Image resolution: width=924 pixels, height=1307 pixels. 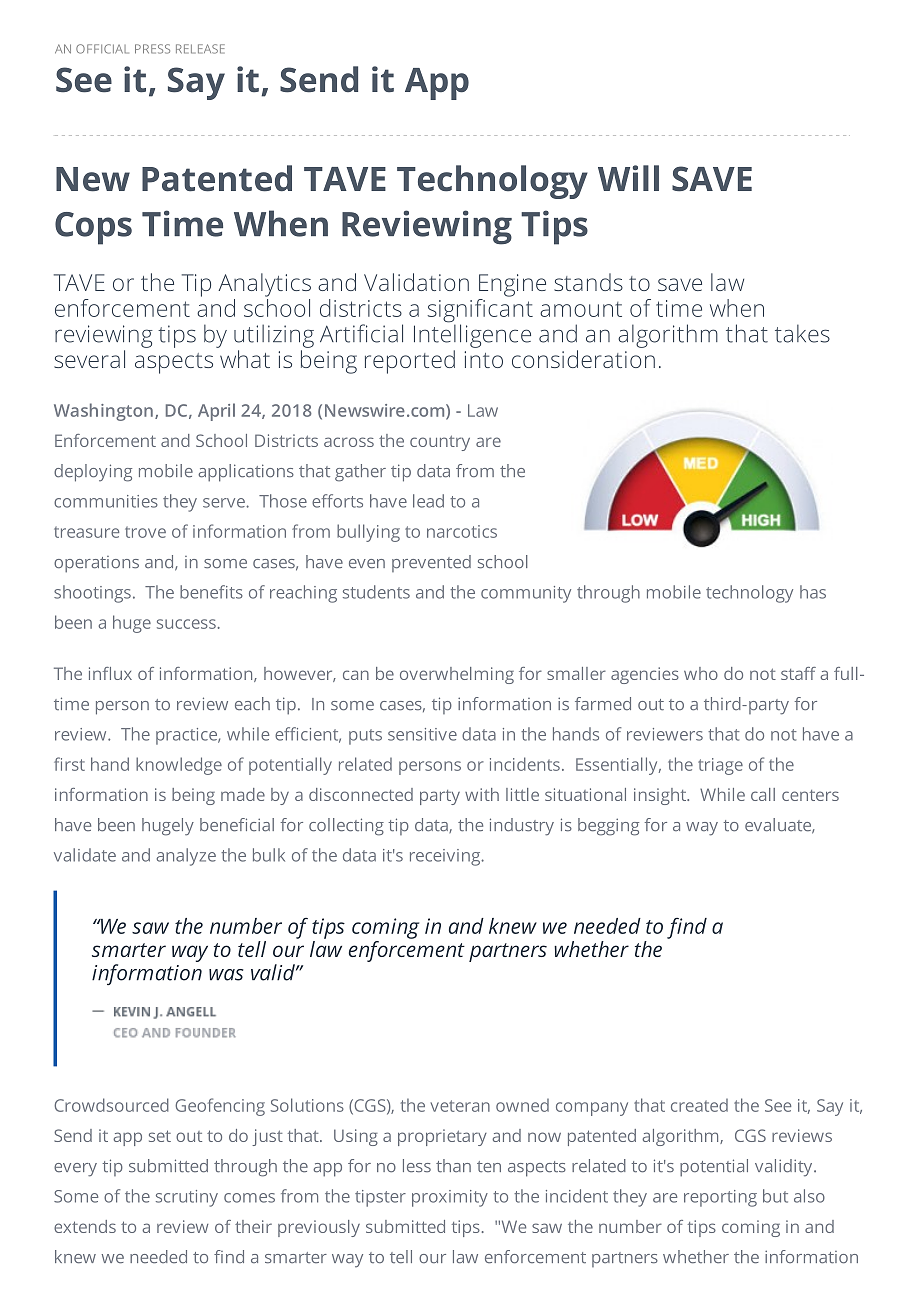 I want to click on proximity, so click(x=450, y=1198).
